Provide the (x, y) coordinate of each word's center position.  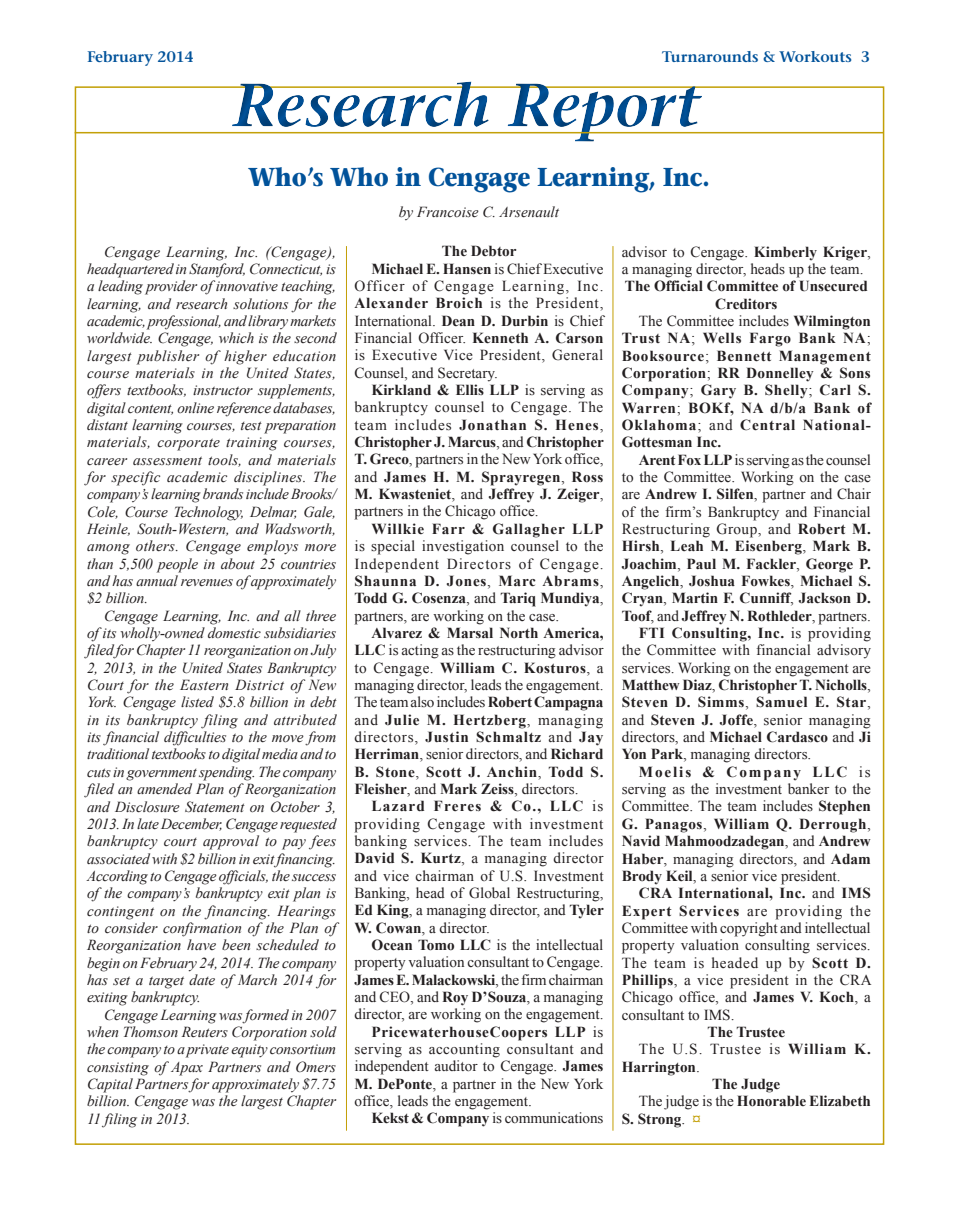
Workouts (815, 56)
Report (605, 113)
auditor (456, 1066)
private (207, 1051)
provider (171, 287)
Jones (466, 581)
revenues (207, 583)
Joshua (712, 581)
